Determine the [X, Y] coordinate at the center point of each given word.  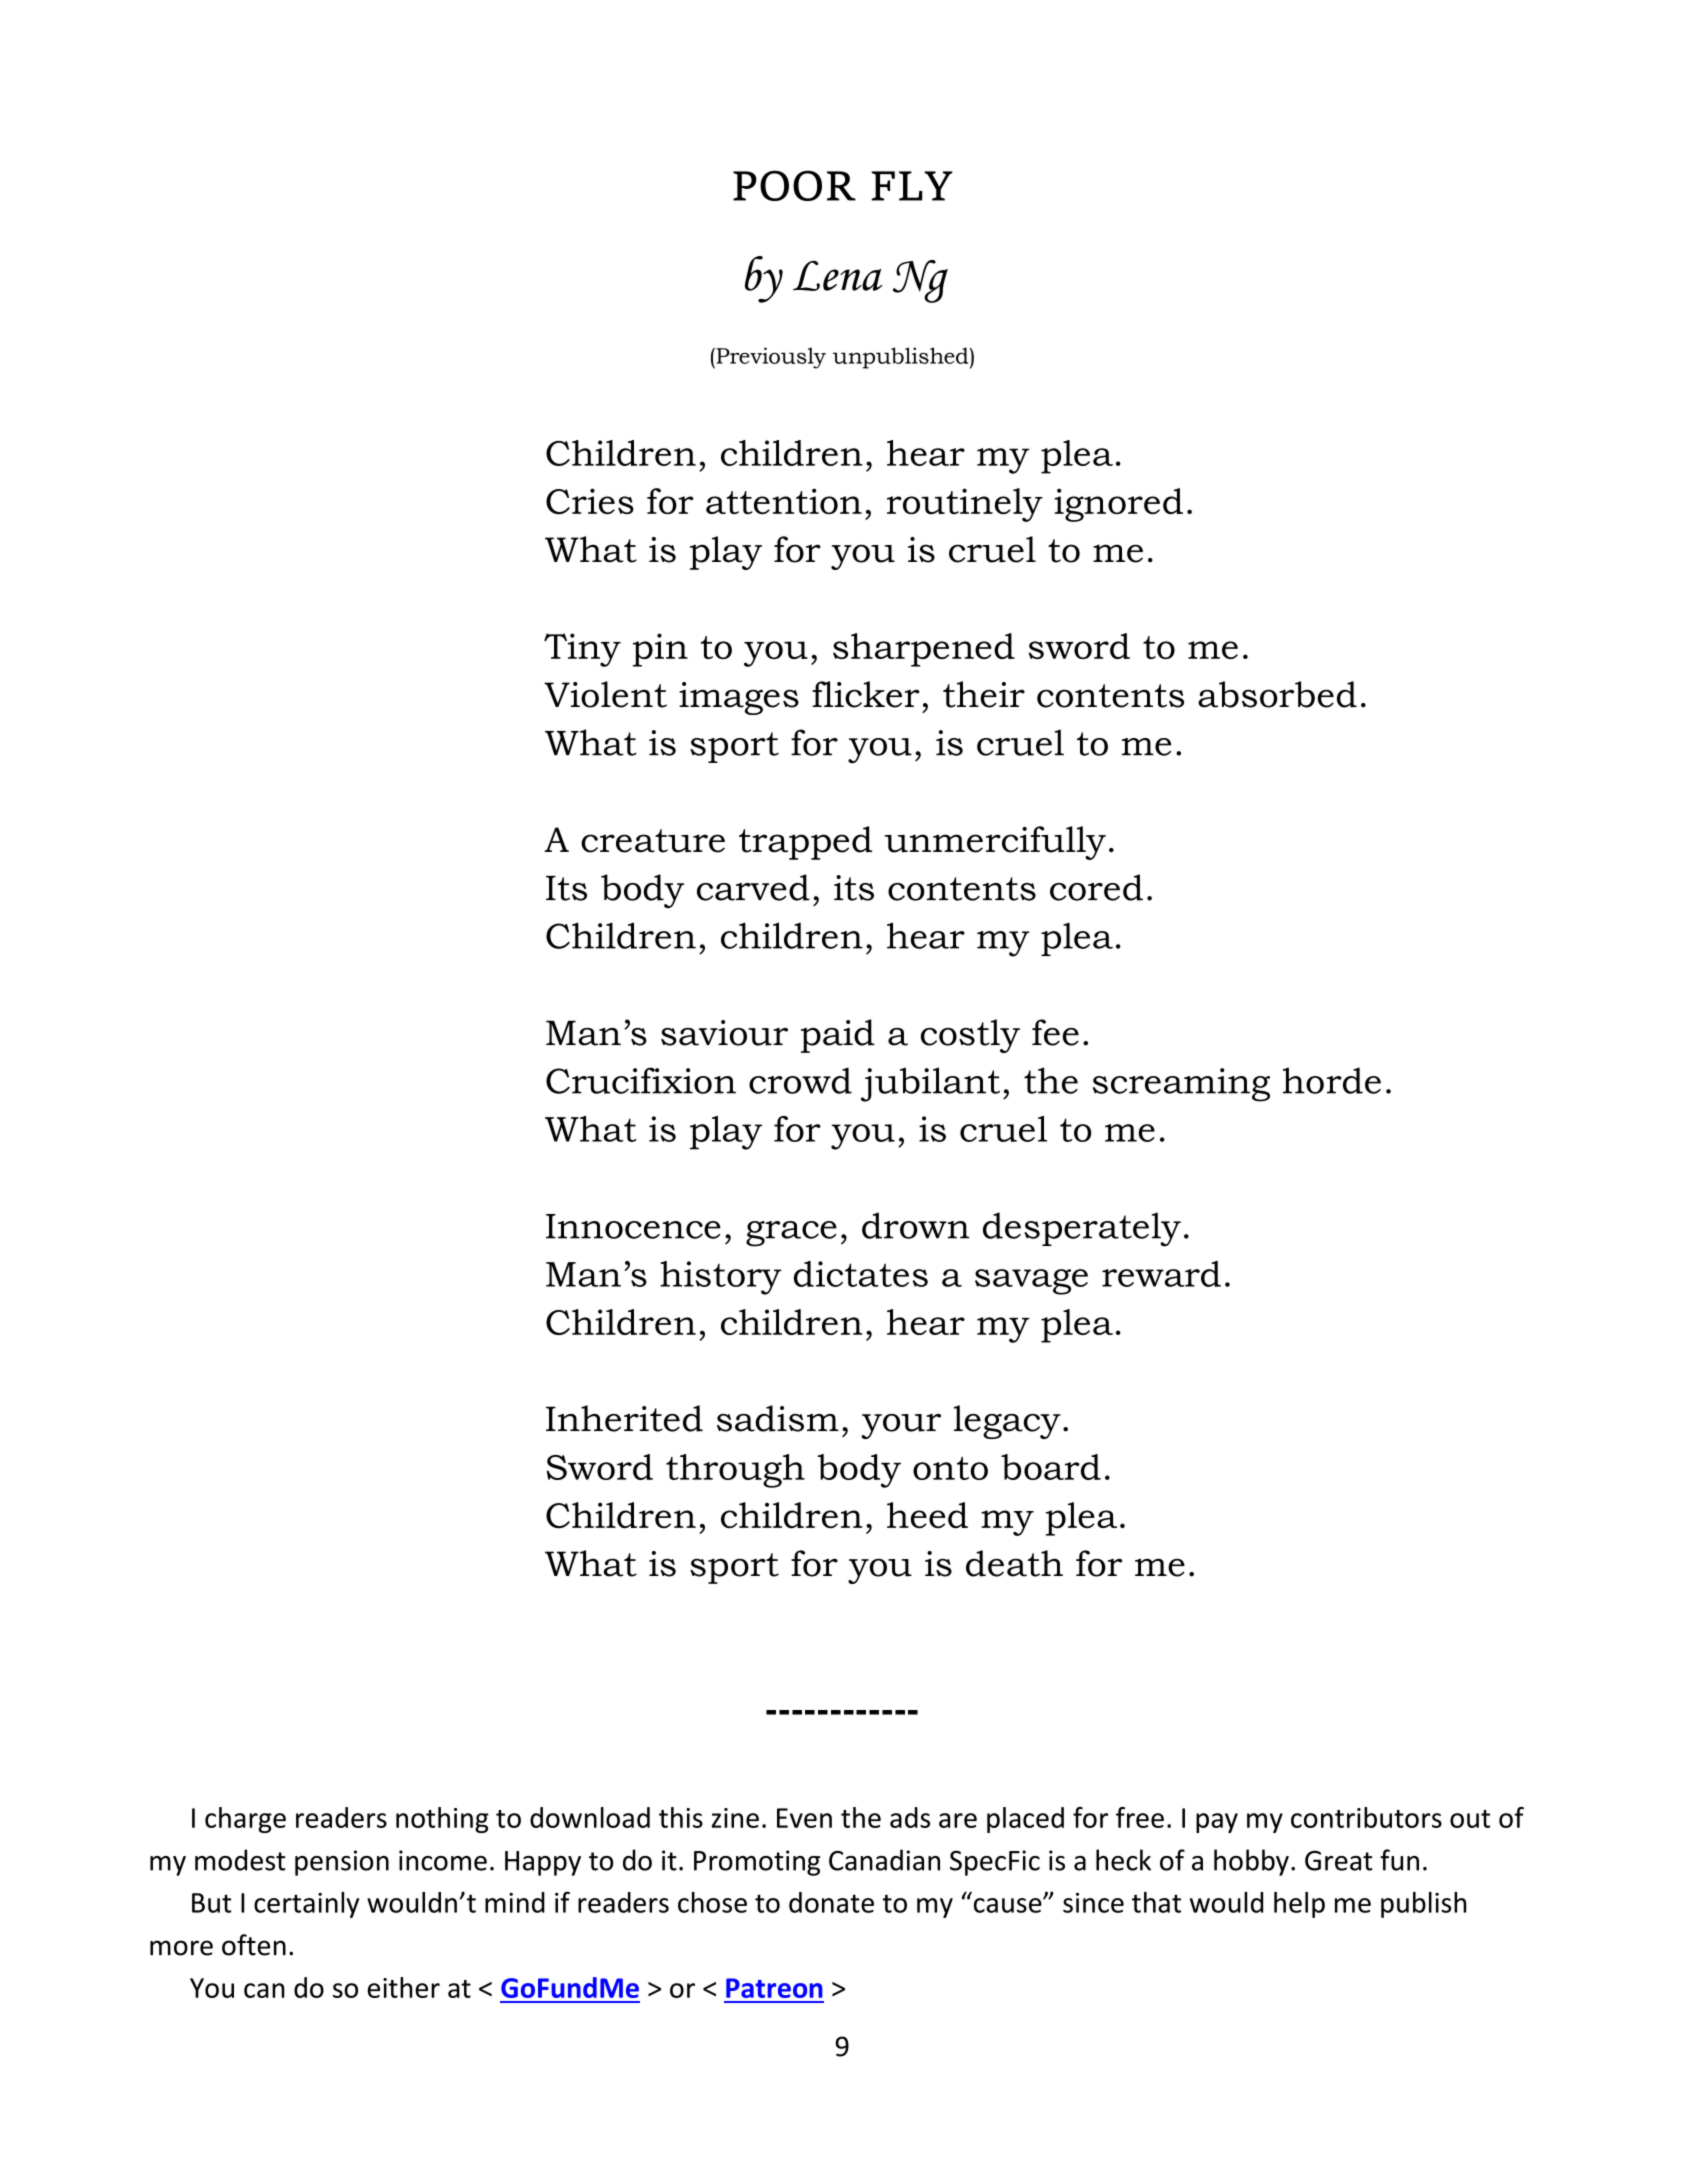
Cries [590, 501]
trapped [805, 843]
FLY [912, 186]
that [1156, 1902]
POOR [794, 185]
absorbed [1277, 694]
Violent [605, 694]
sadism [778, 1418]
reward [1161, 1274]
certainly [306, 1905]
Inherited [624, 1418]
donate [831, 1902]
